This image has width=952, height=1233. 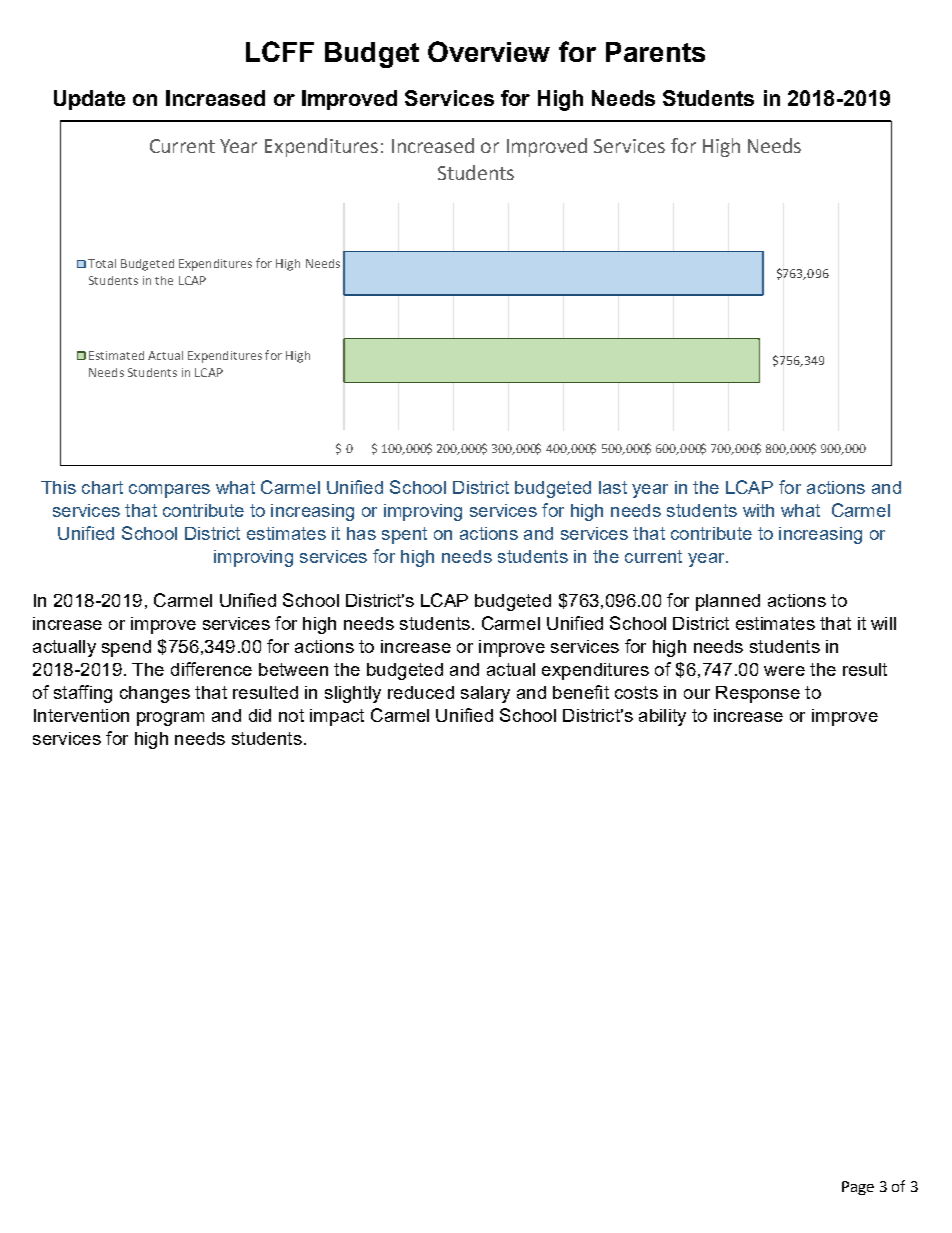 I want to click on Intervention, so click(x=81, y=715).
